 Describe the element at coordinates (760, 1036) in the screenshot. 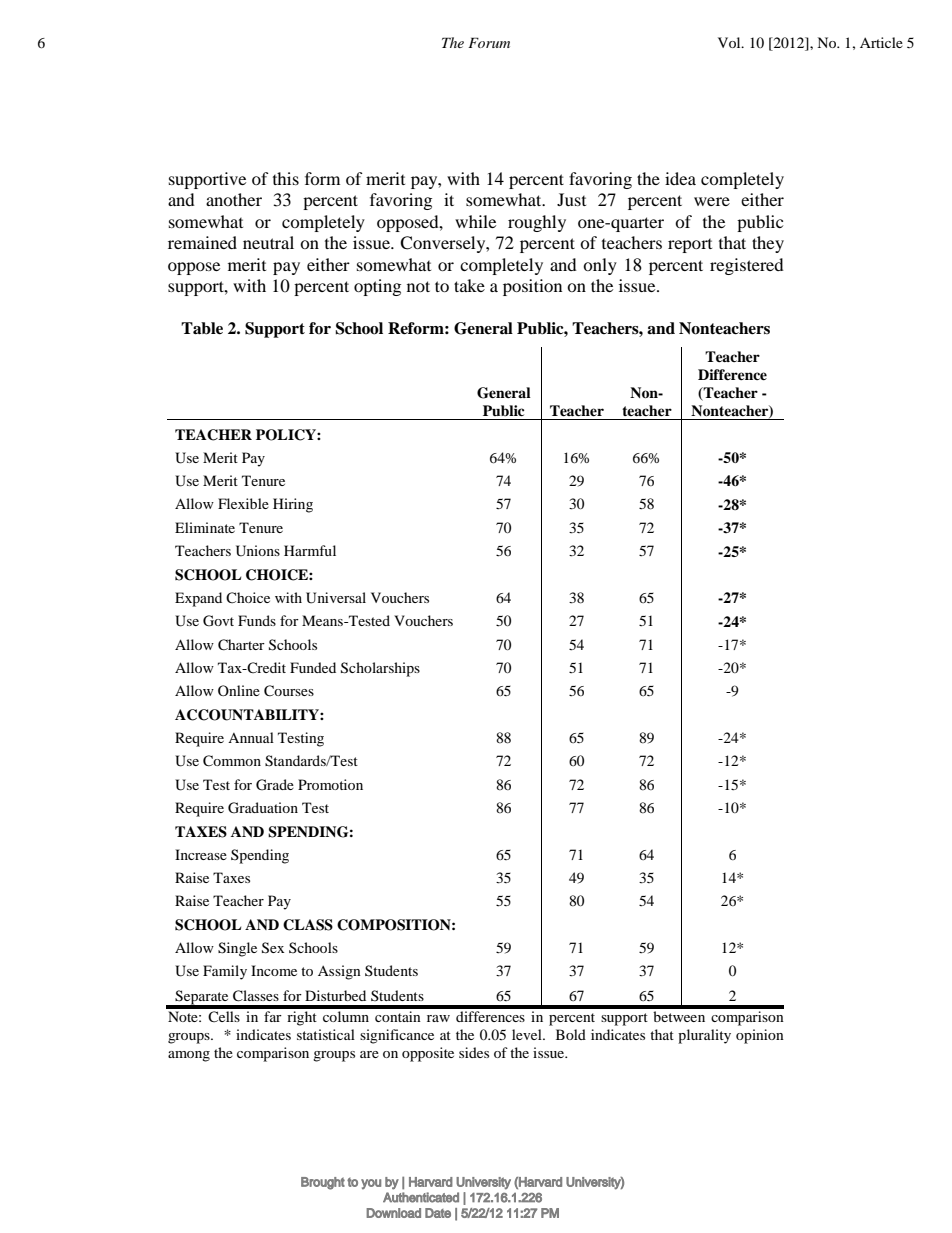

I see `opinion` at that location.
